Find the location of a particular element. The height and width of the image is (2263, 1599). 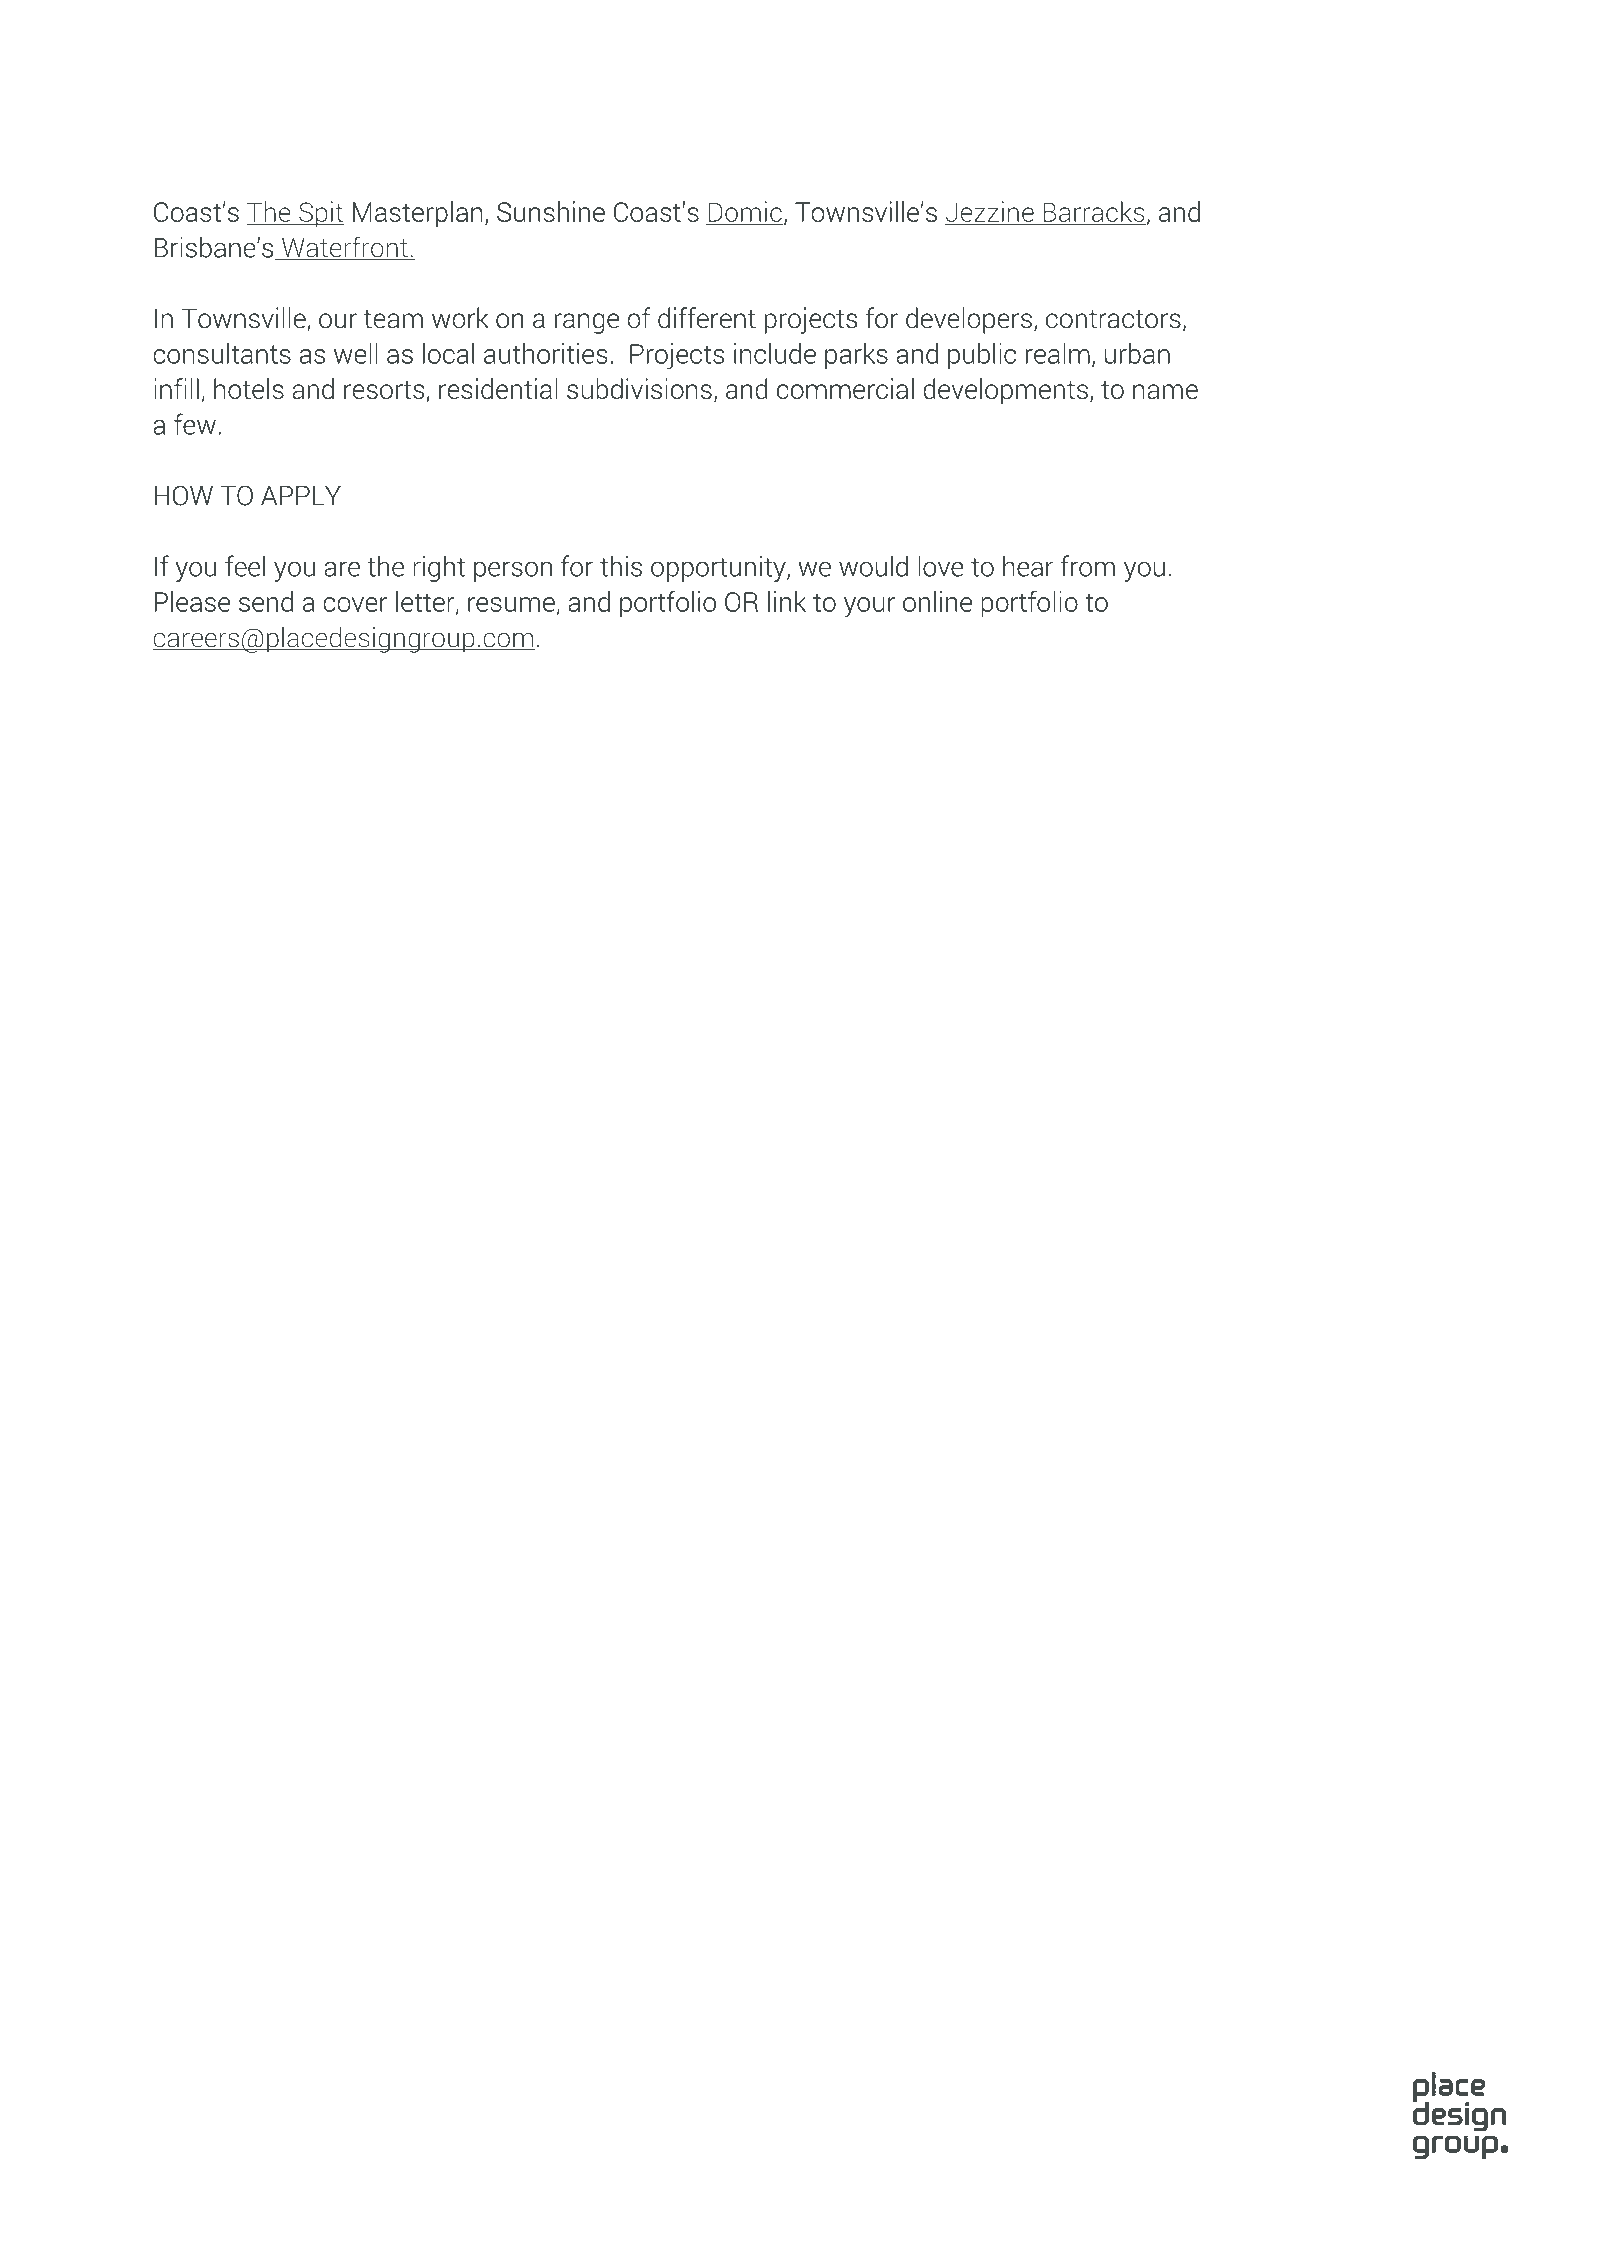

Sunshine is located at coordinates (551, 211).
